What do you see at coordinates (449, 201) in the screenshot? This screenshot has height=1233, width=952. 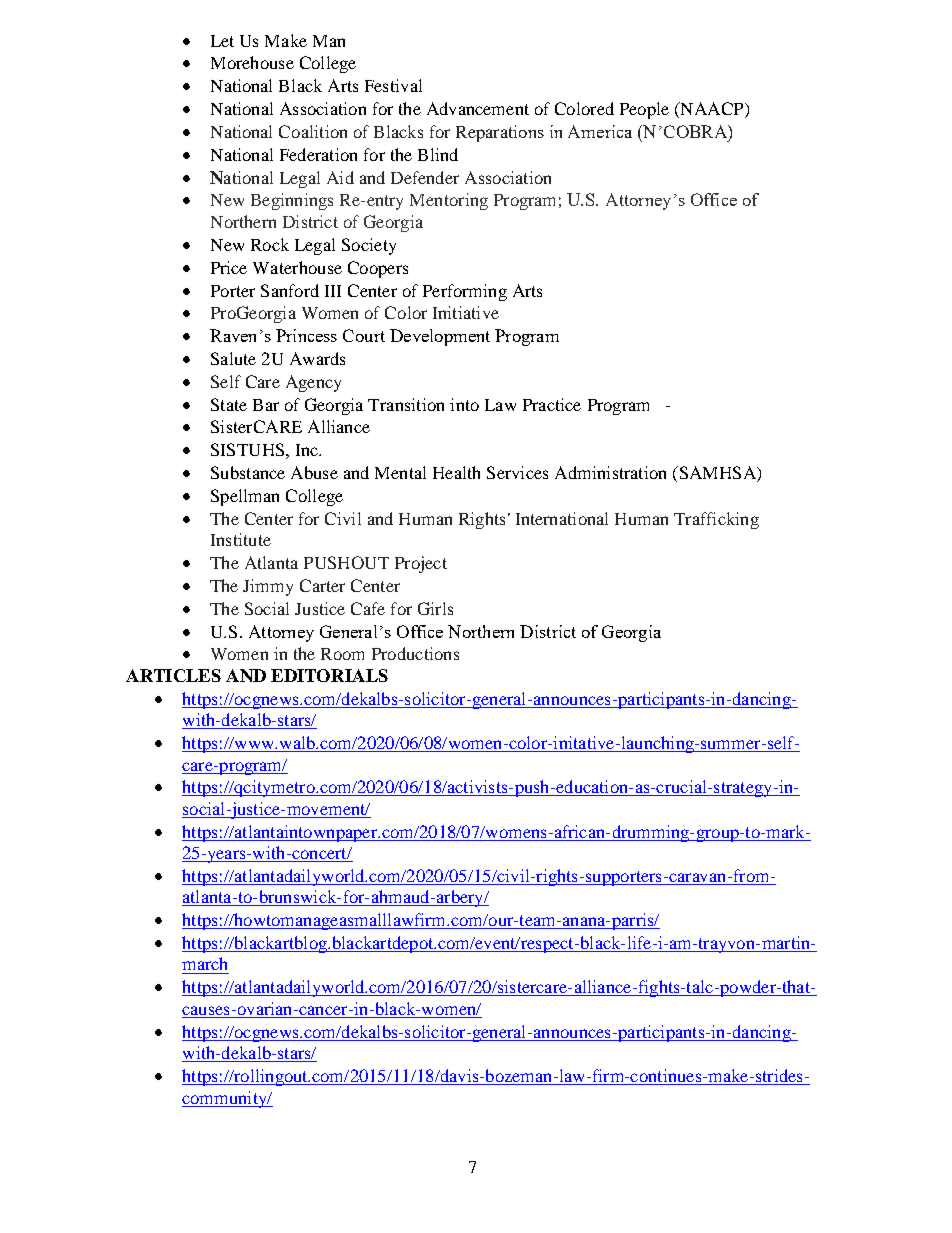 I see `Mentoring` at bounding box center [449, 201].
